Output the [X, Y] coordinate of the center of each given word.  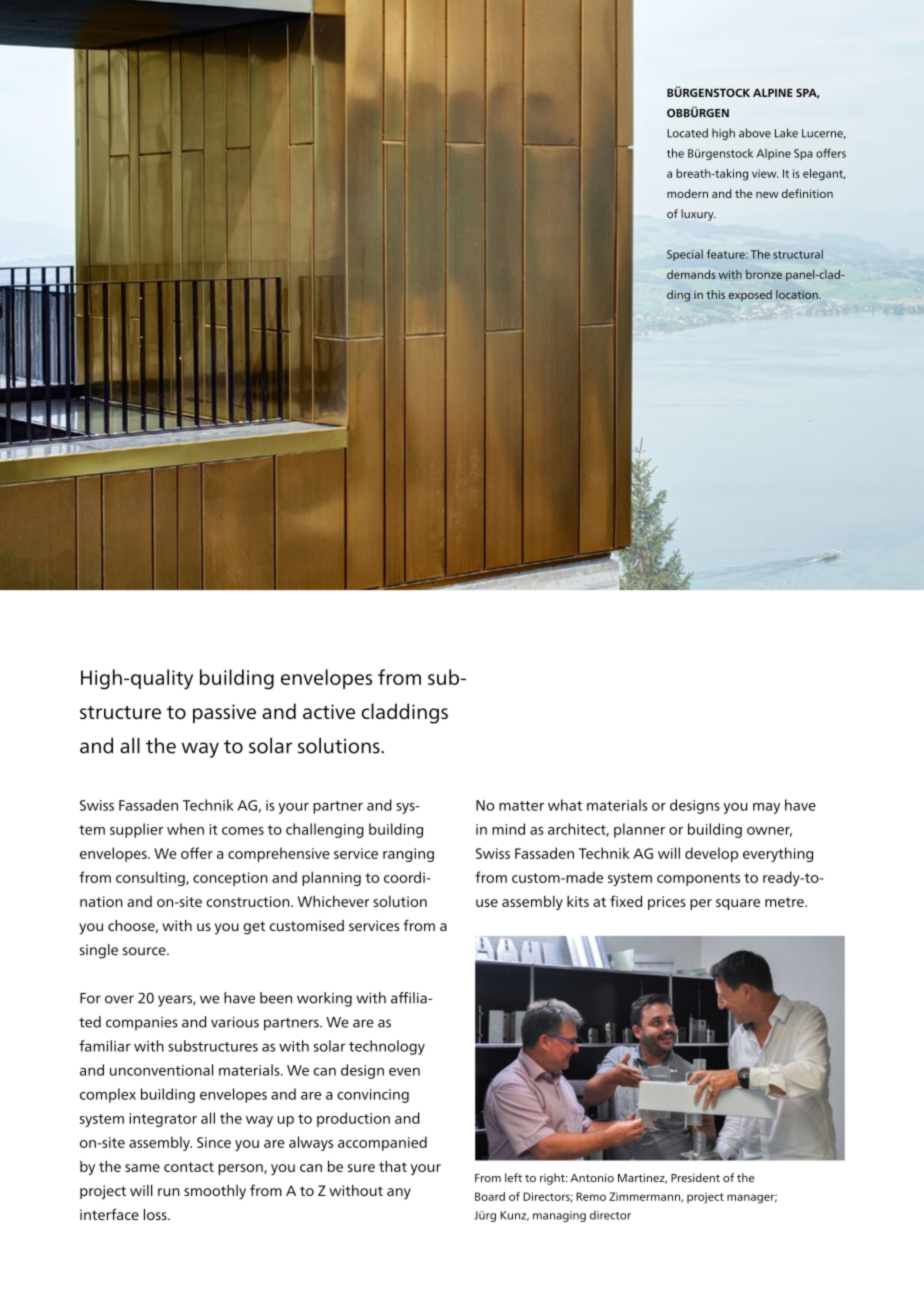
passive [224, 713]
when [185, 829]
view [765, 173]
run [168, 1192]
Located [687, 133]
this [715, 294]
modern [687, 193]
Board [490, 1196]
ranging [408, 855]
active [329, 711]
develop [711, 854]
